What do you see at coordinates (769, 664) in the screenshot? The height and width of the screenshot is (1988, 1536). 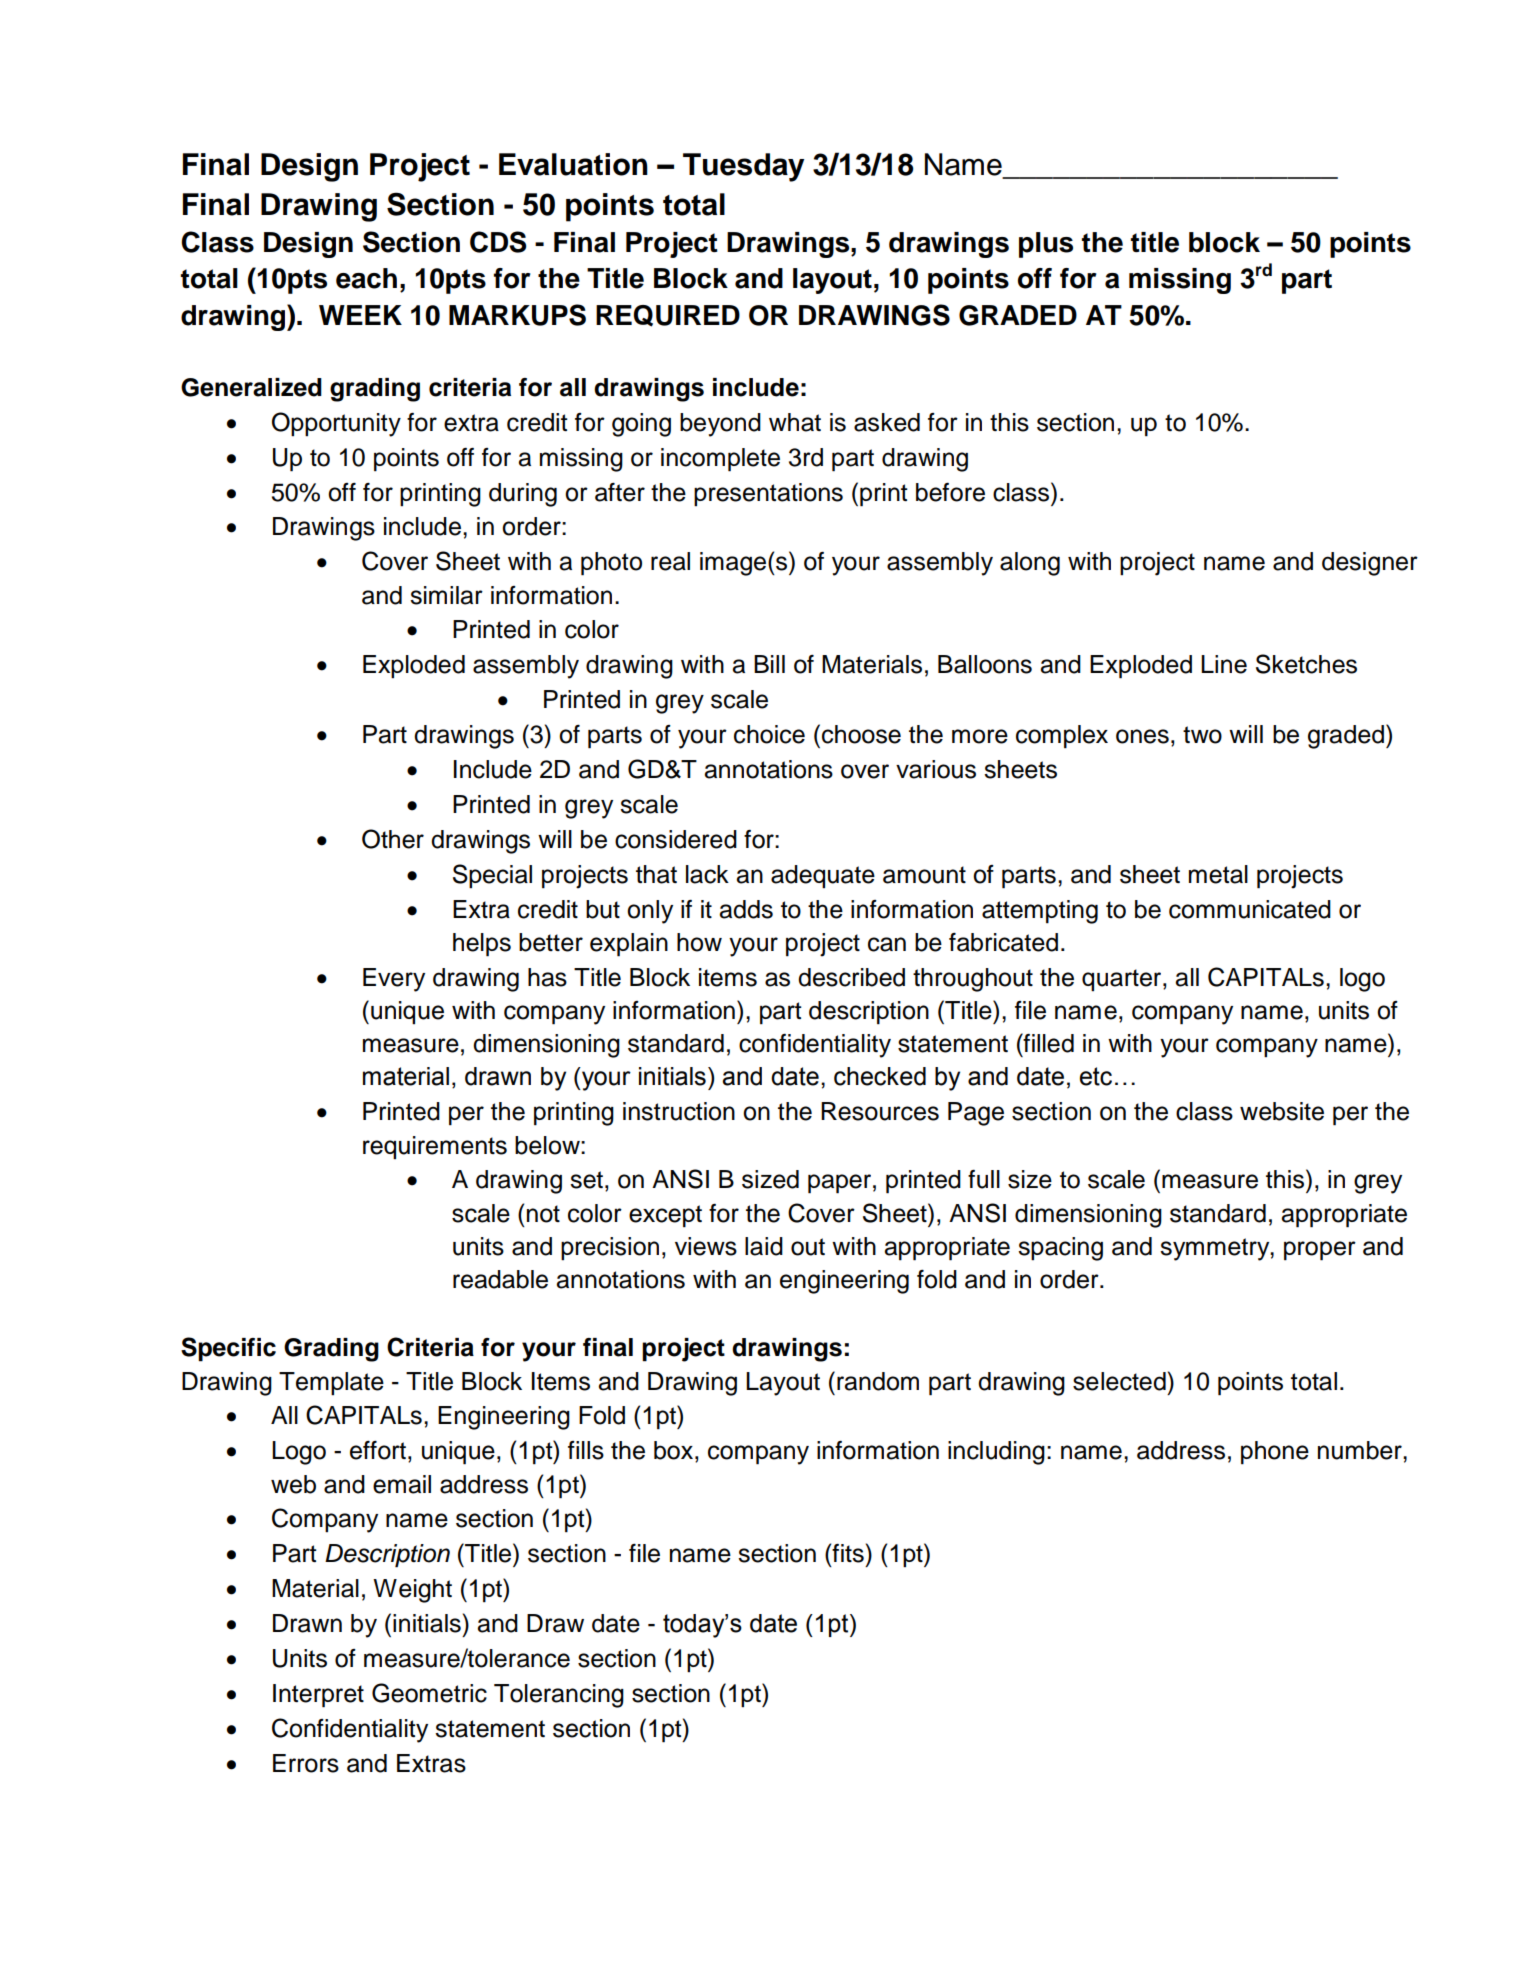 I see `Bill` at bounding box center [769, 664].
